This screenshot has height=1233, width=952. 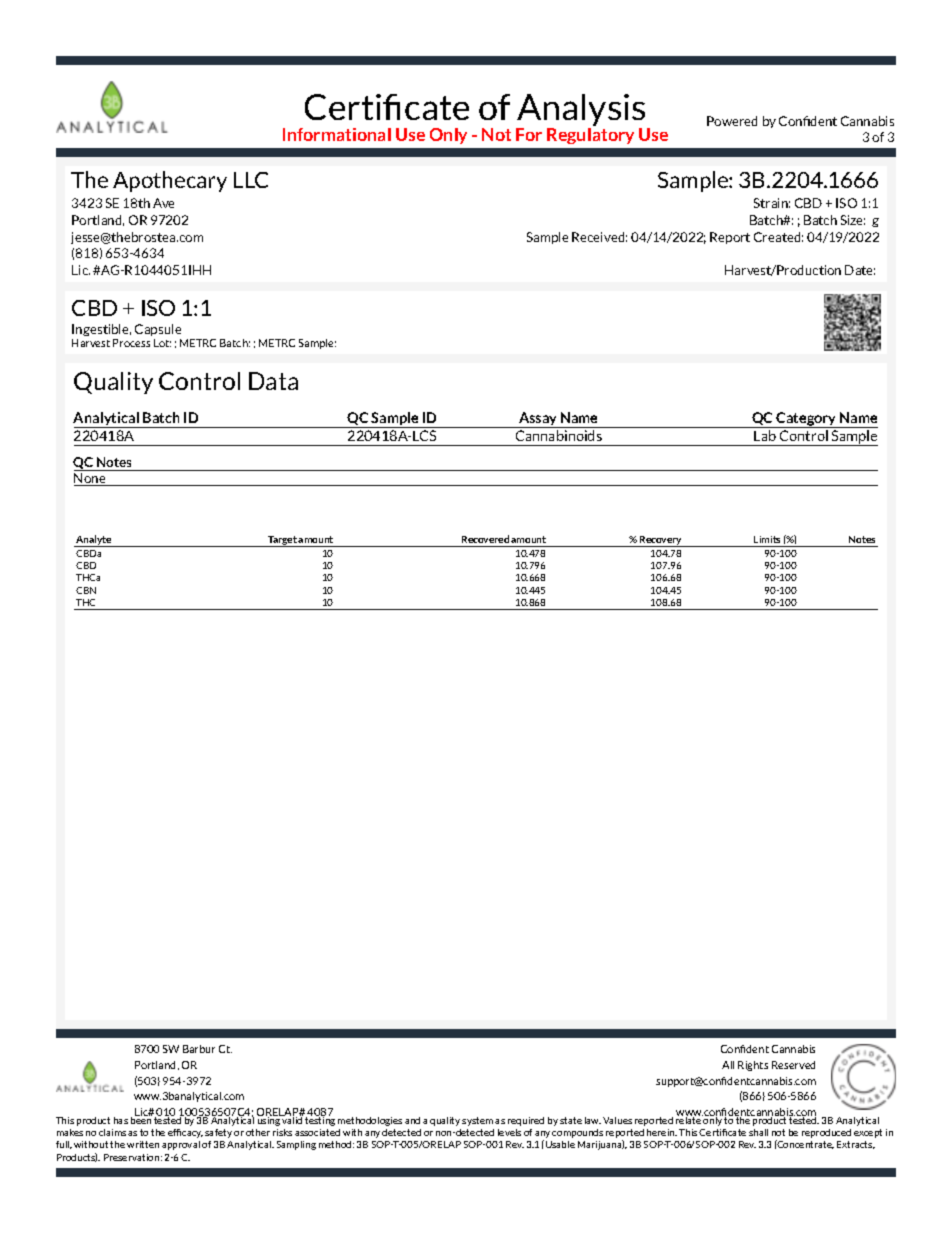 What do you see at coordinates (485, 539) in the screenshot?
I see `Recovered` at bounding box center [485, 539].
